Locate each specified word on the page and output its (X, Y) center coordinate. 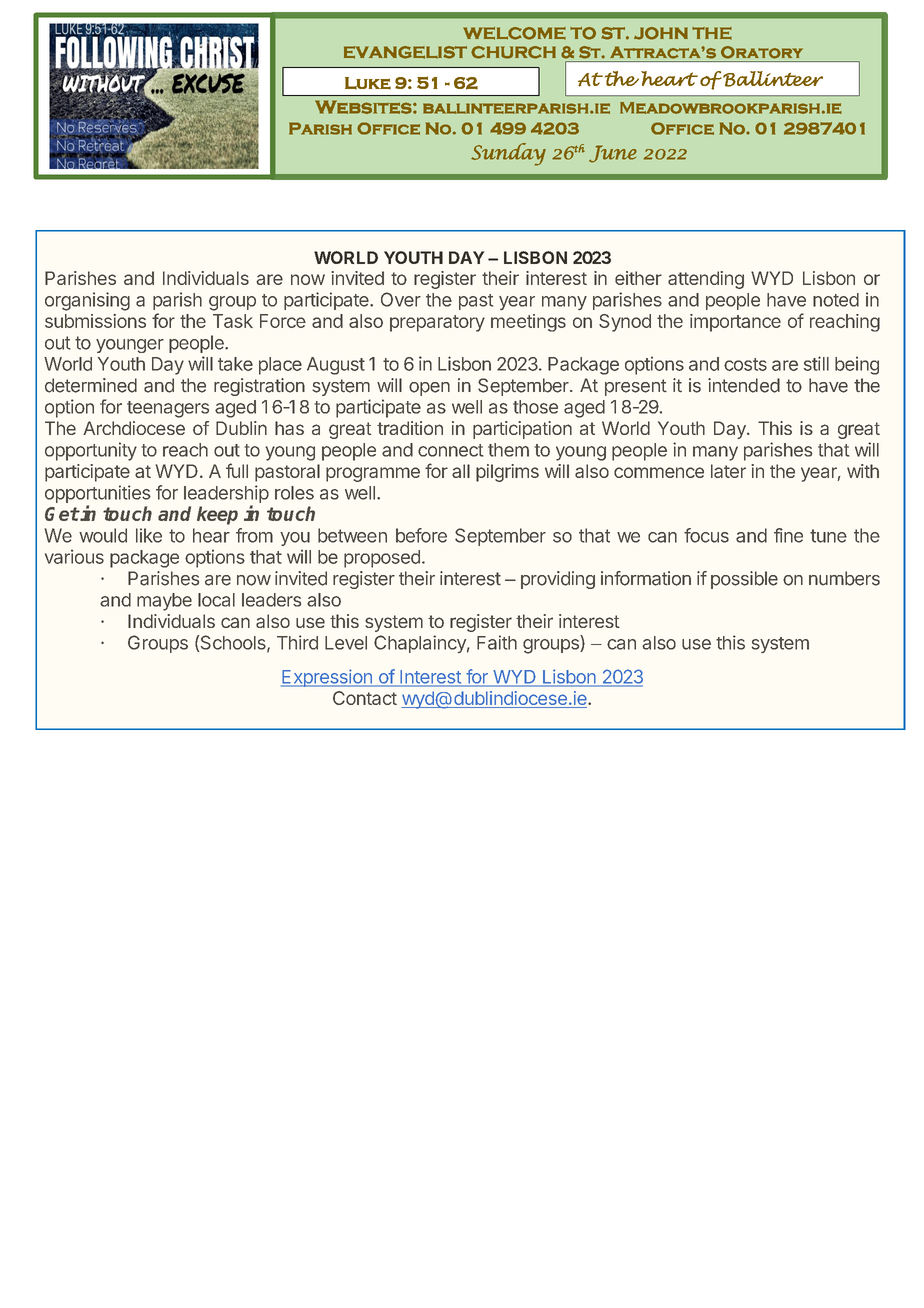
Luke (368, 83)
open (429, 389)
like (149, 535)
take (235, 364)
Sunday (508, 154)
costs (745, 364)
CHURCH (513, 52)
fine (788, 535)
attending (706, 280)
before (421, 535)
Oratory (762, 52)
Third (297, 642)
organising (87, 301)
